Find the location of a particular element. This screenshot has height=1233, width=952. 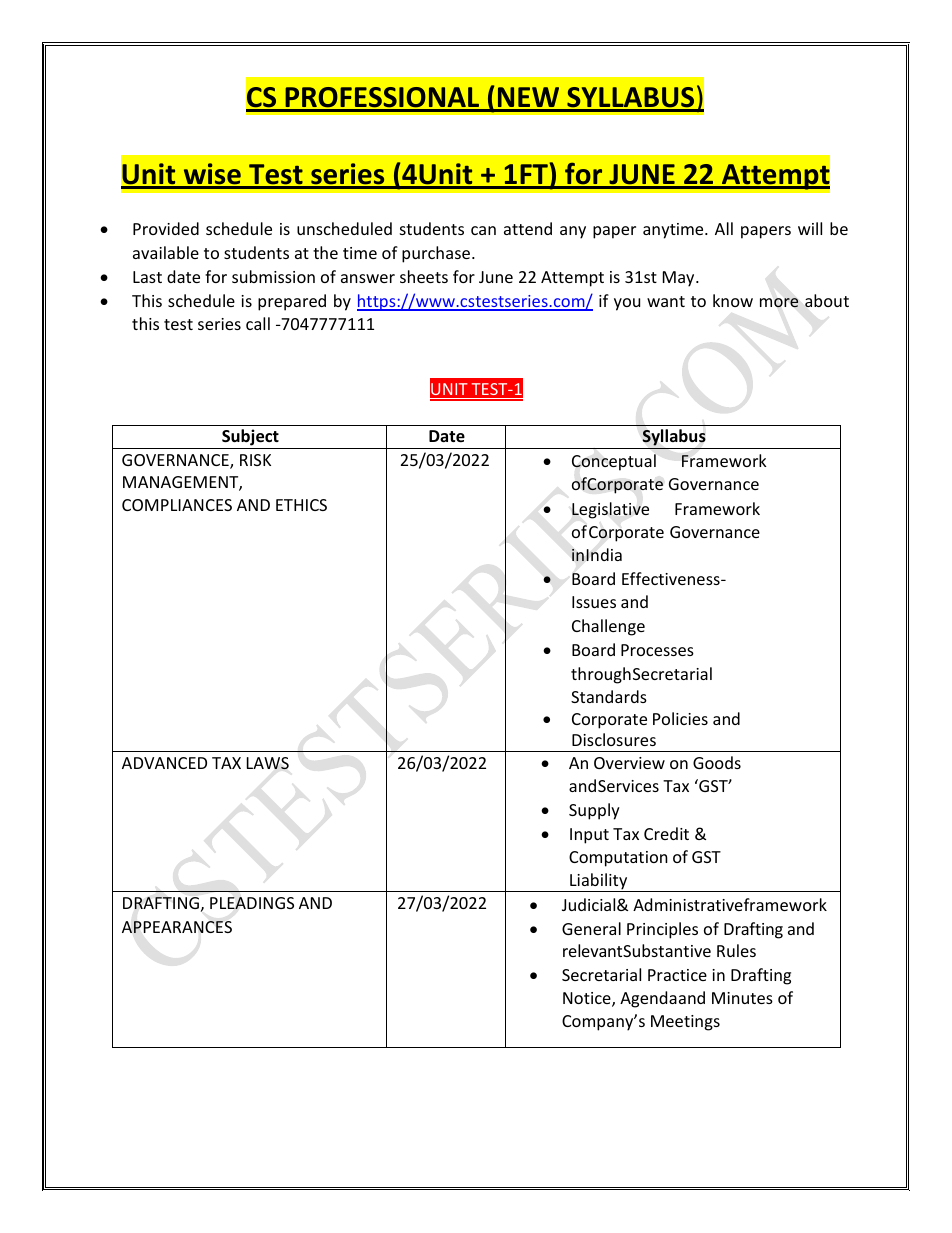

LAWS is located at coordinates (268, 763).
